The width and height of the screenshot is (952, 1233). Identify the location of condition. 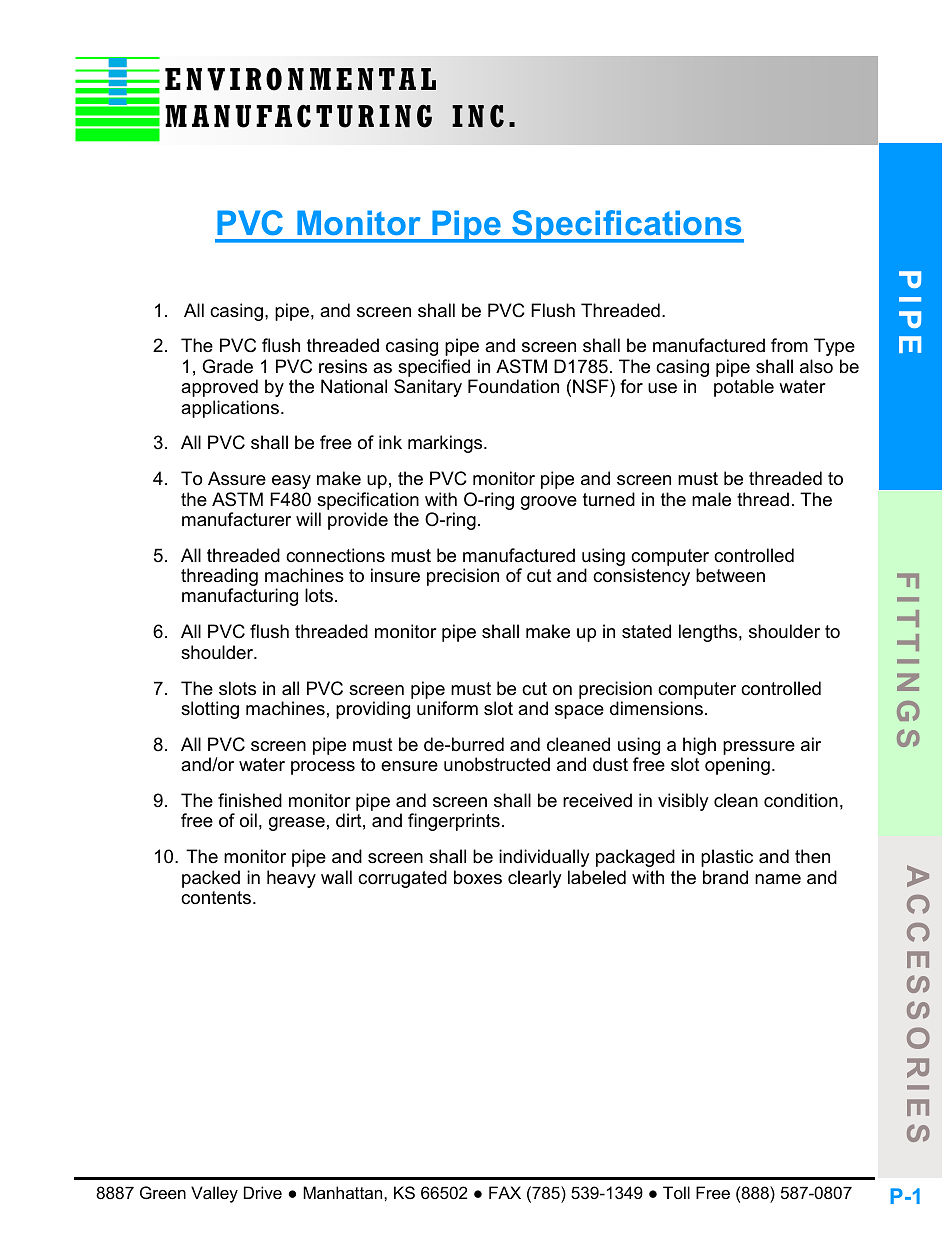
(801, 800).
